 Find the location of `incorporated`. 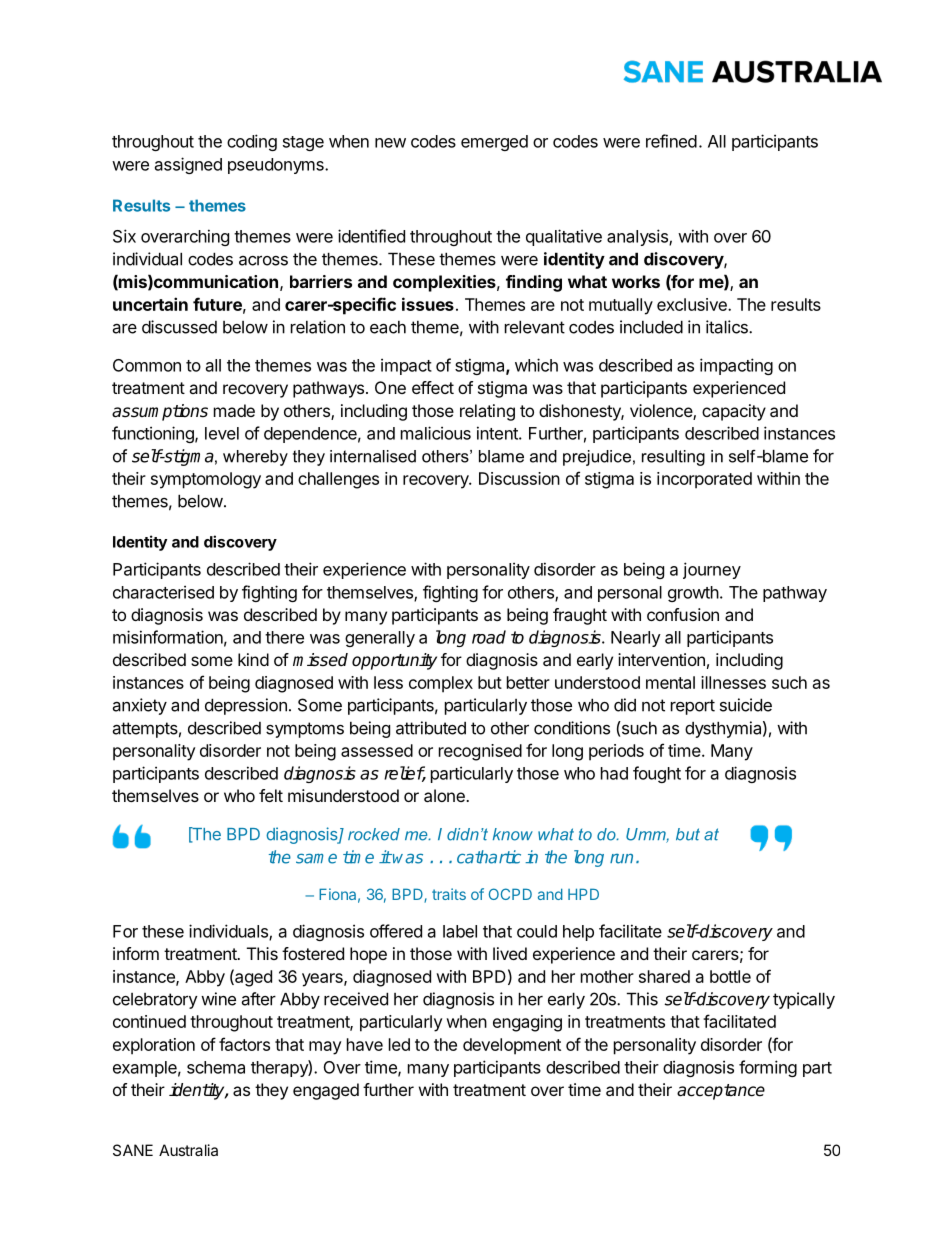

incorporated is located at coordinates (704, 480).
